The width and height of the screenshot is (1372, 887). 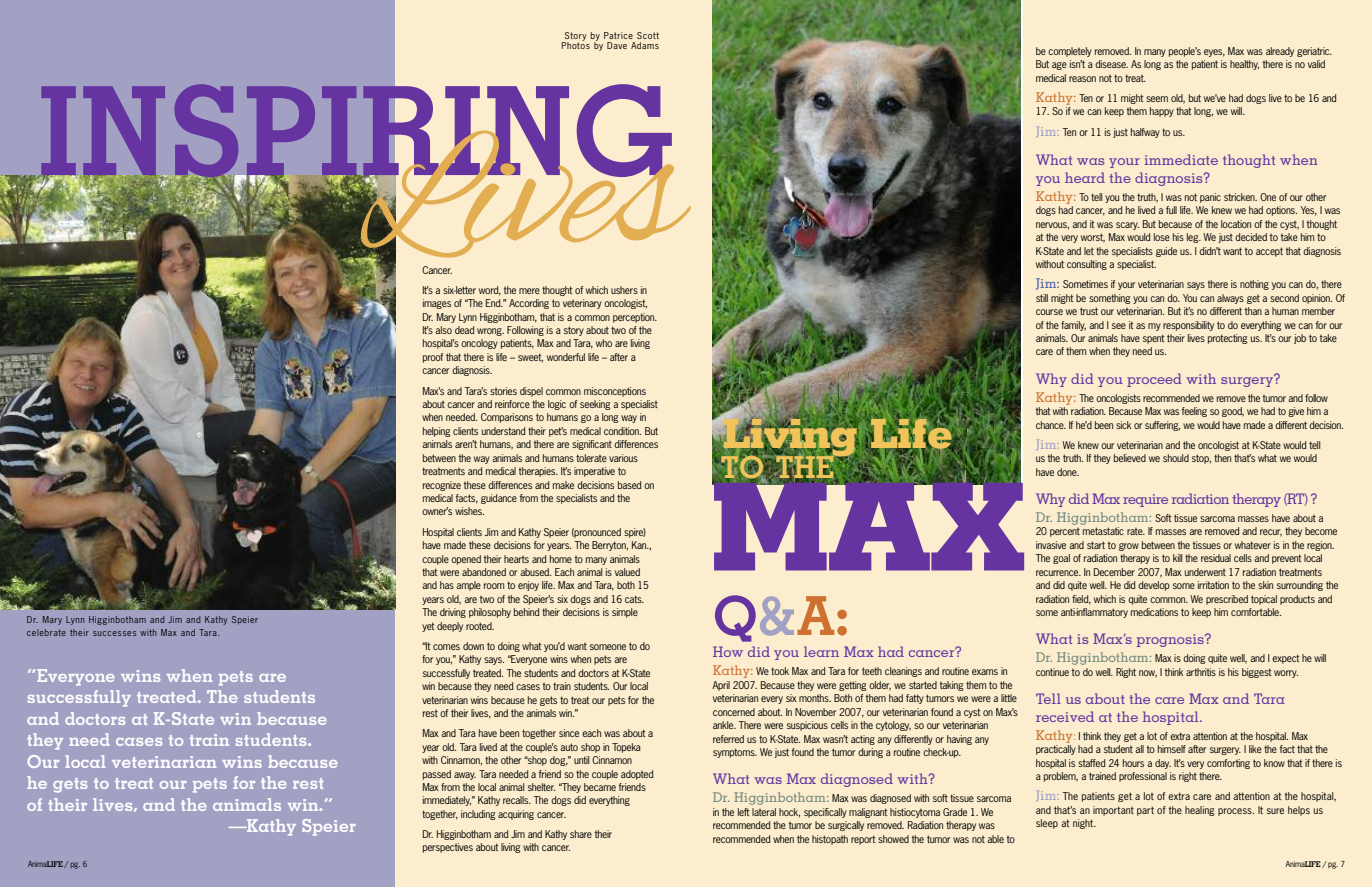 What do you see at coordinates (1214, 53) in the screenshot?
I see `eyes` at bounding box center [1214, 53].
